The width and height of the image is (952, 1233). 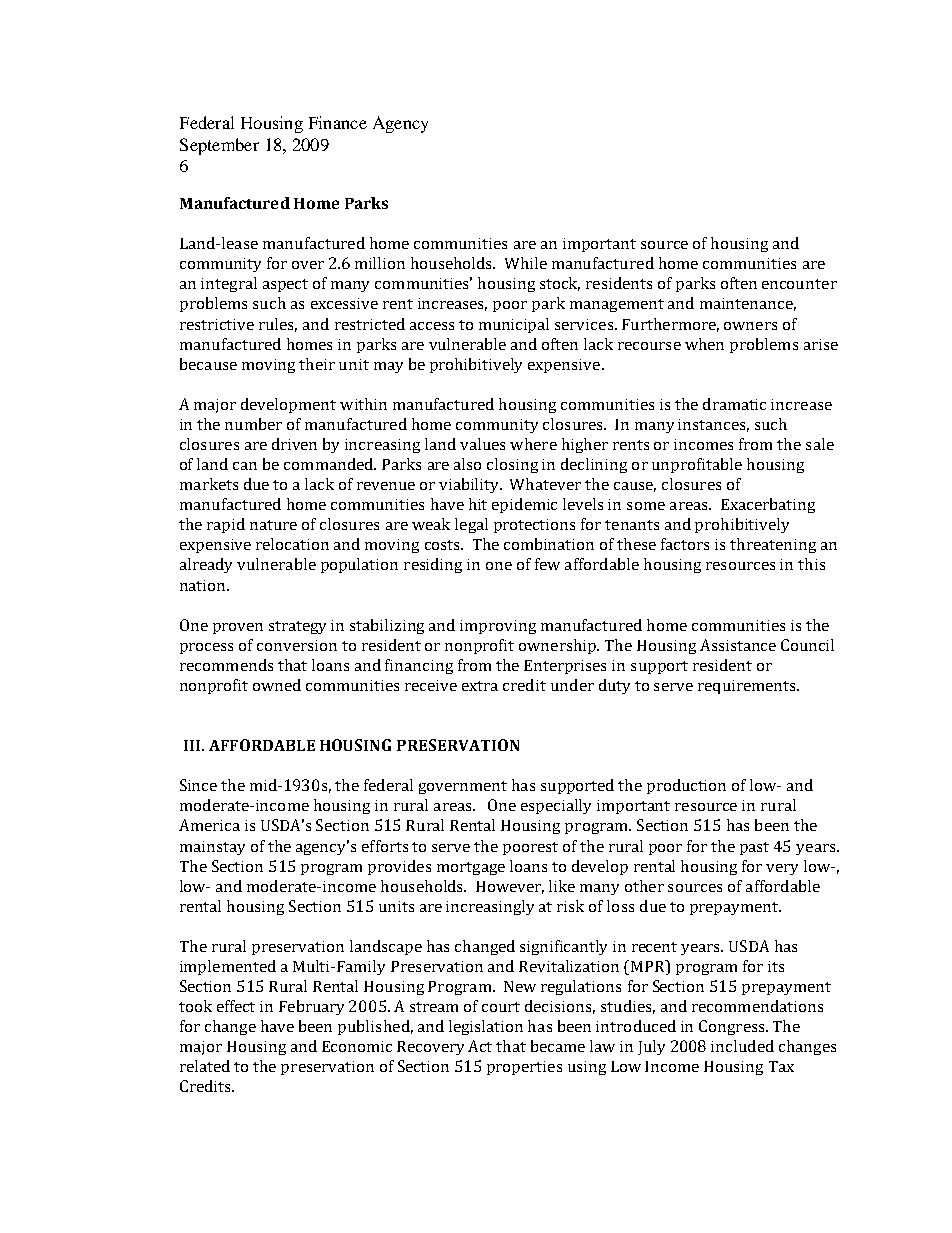 I want to click on legislation, so click(x=486, y=1027).
